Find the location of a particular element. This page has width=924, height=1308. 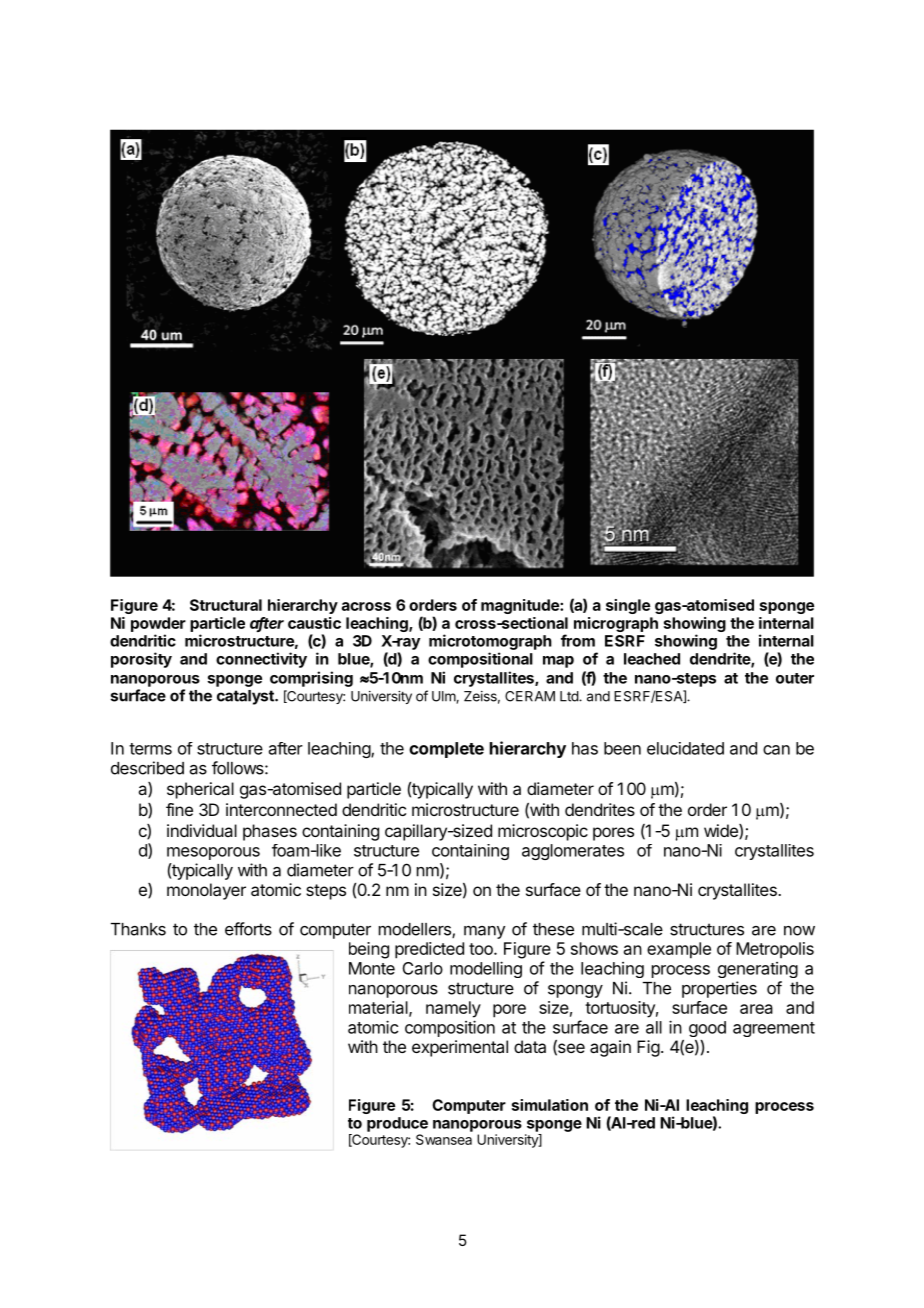

Swansea is located at coordinates (444, 1139).
